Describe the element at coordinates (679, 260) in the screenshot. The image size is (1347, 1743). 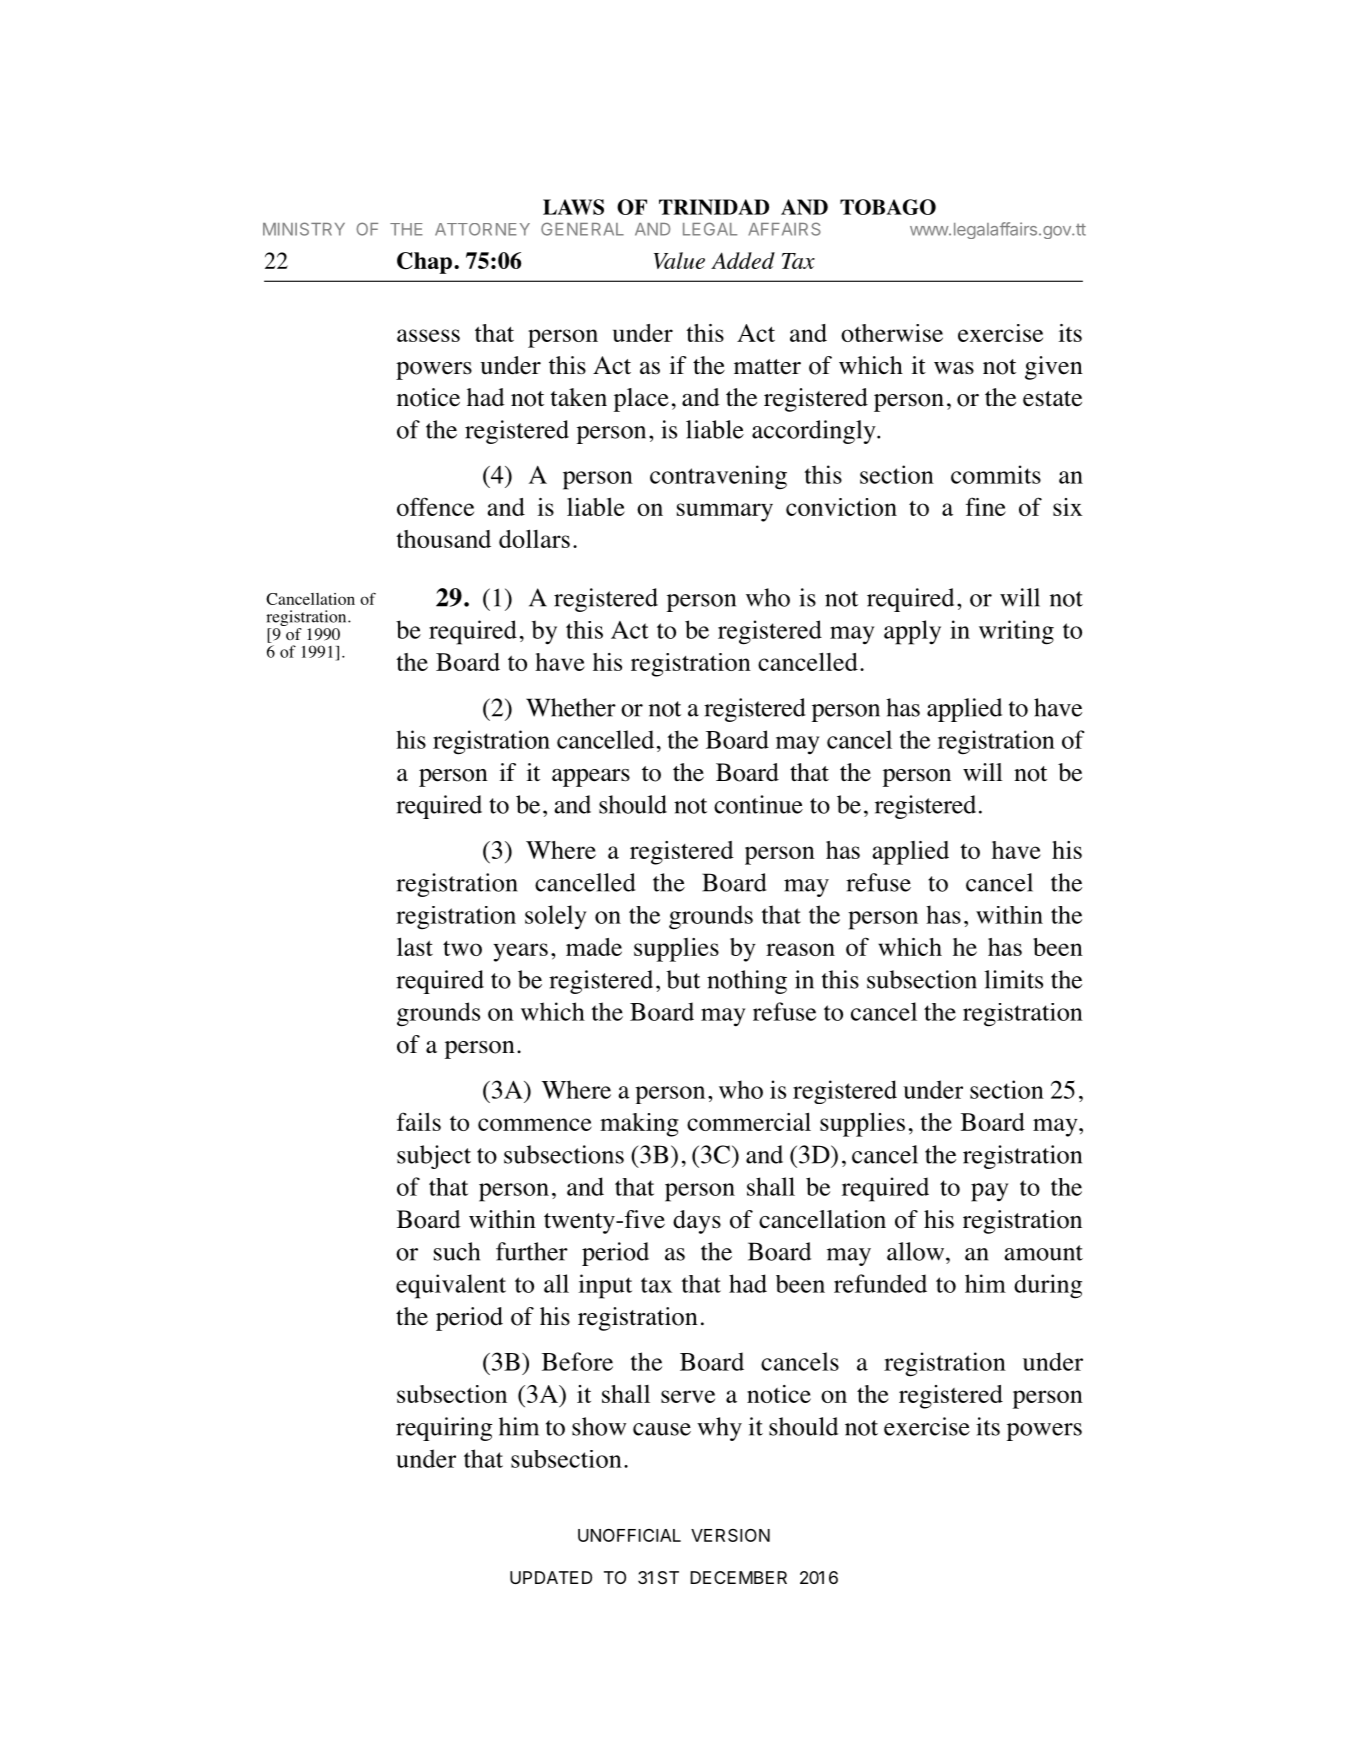
I see `Value` at that location.
